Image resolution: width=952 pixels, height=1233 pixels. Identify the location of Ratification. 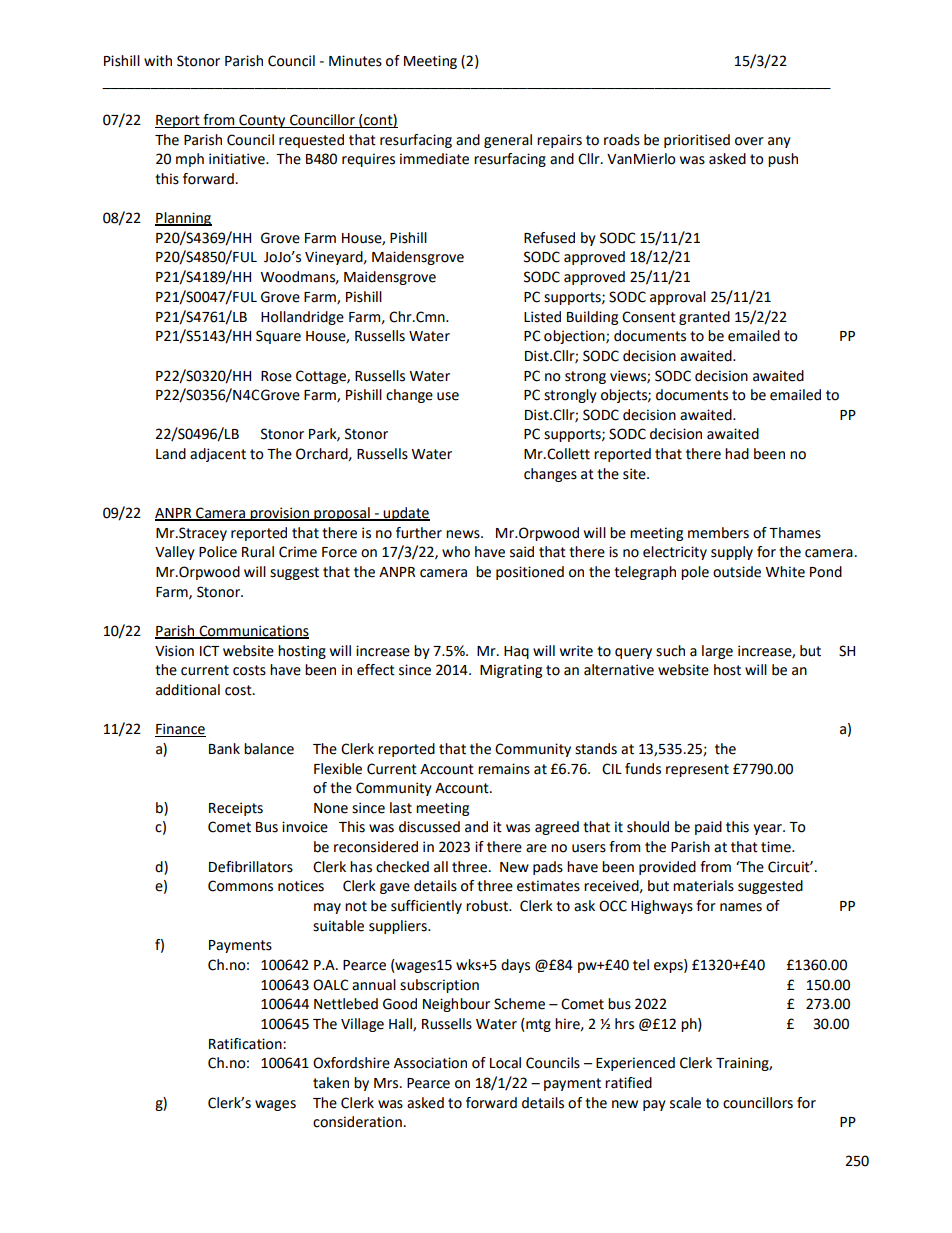
(246, 1044).
